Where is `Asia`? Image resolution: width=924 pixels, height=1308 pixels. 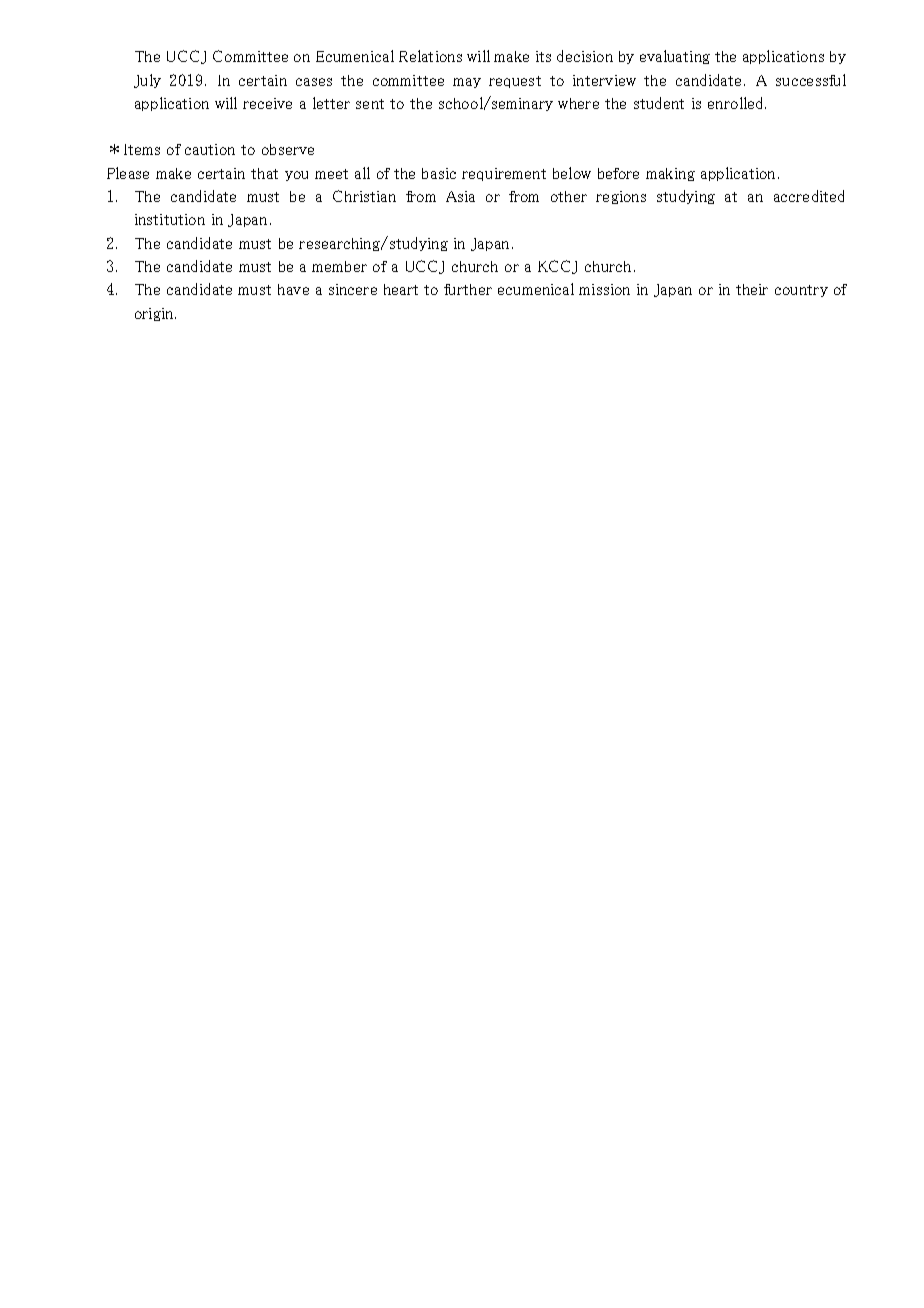
Asia is located at coordinates (460, 196).
